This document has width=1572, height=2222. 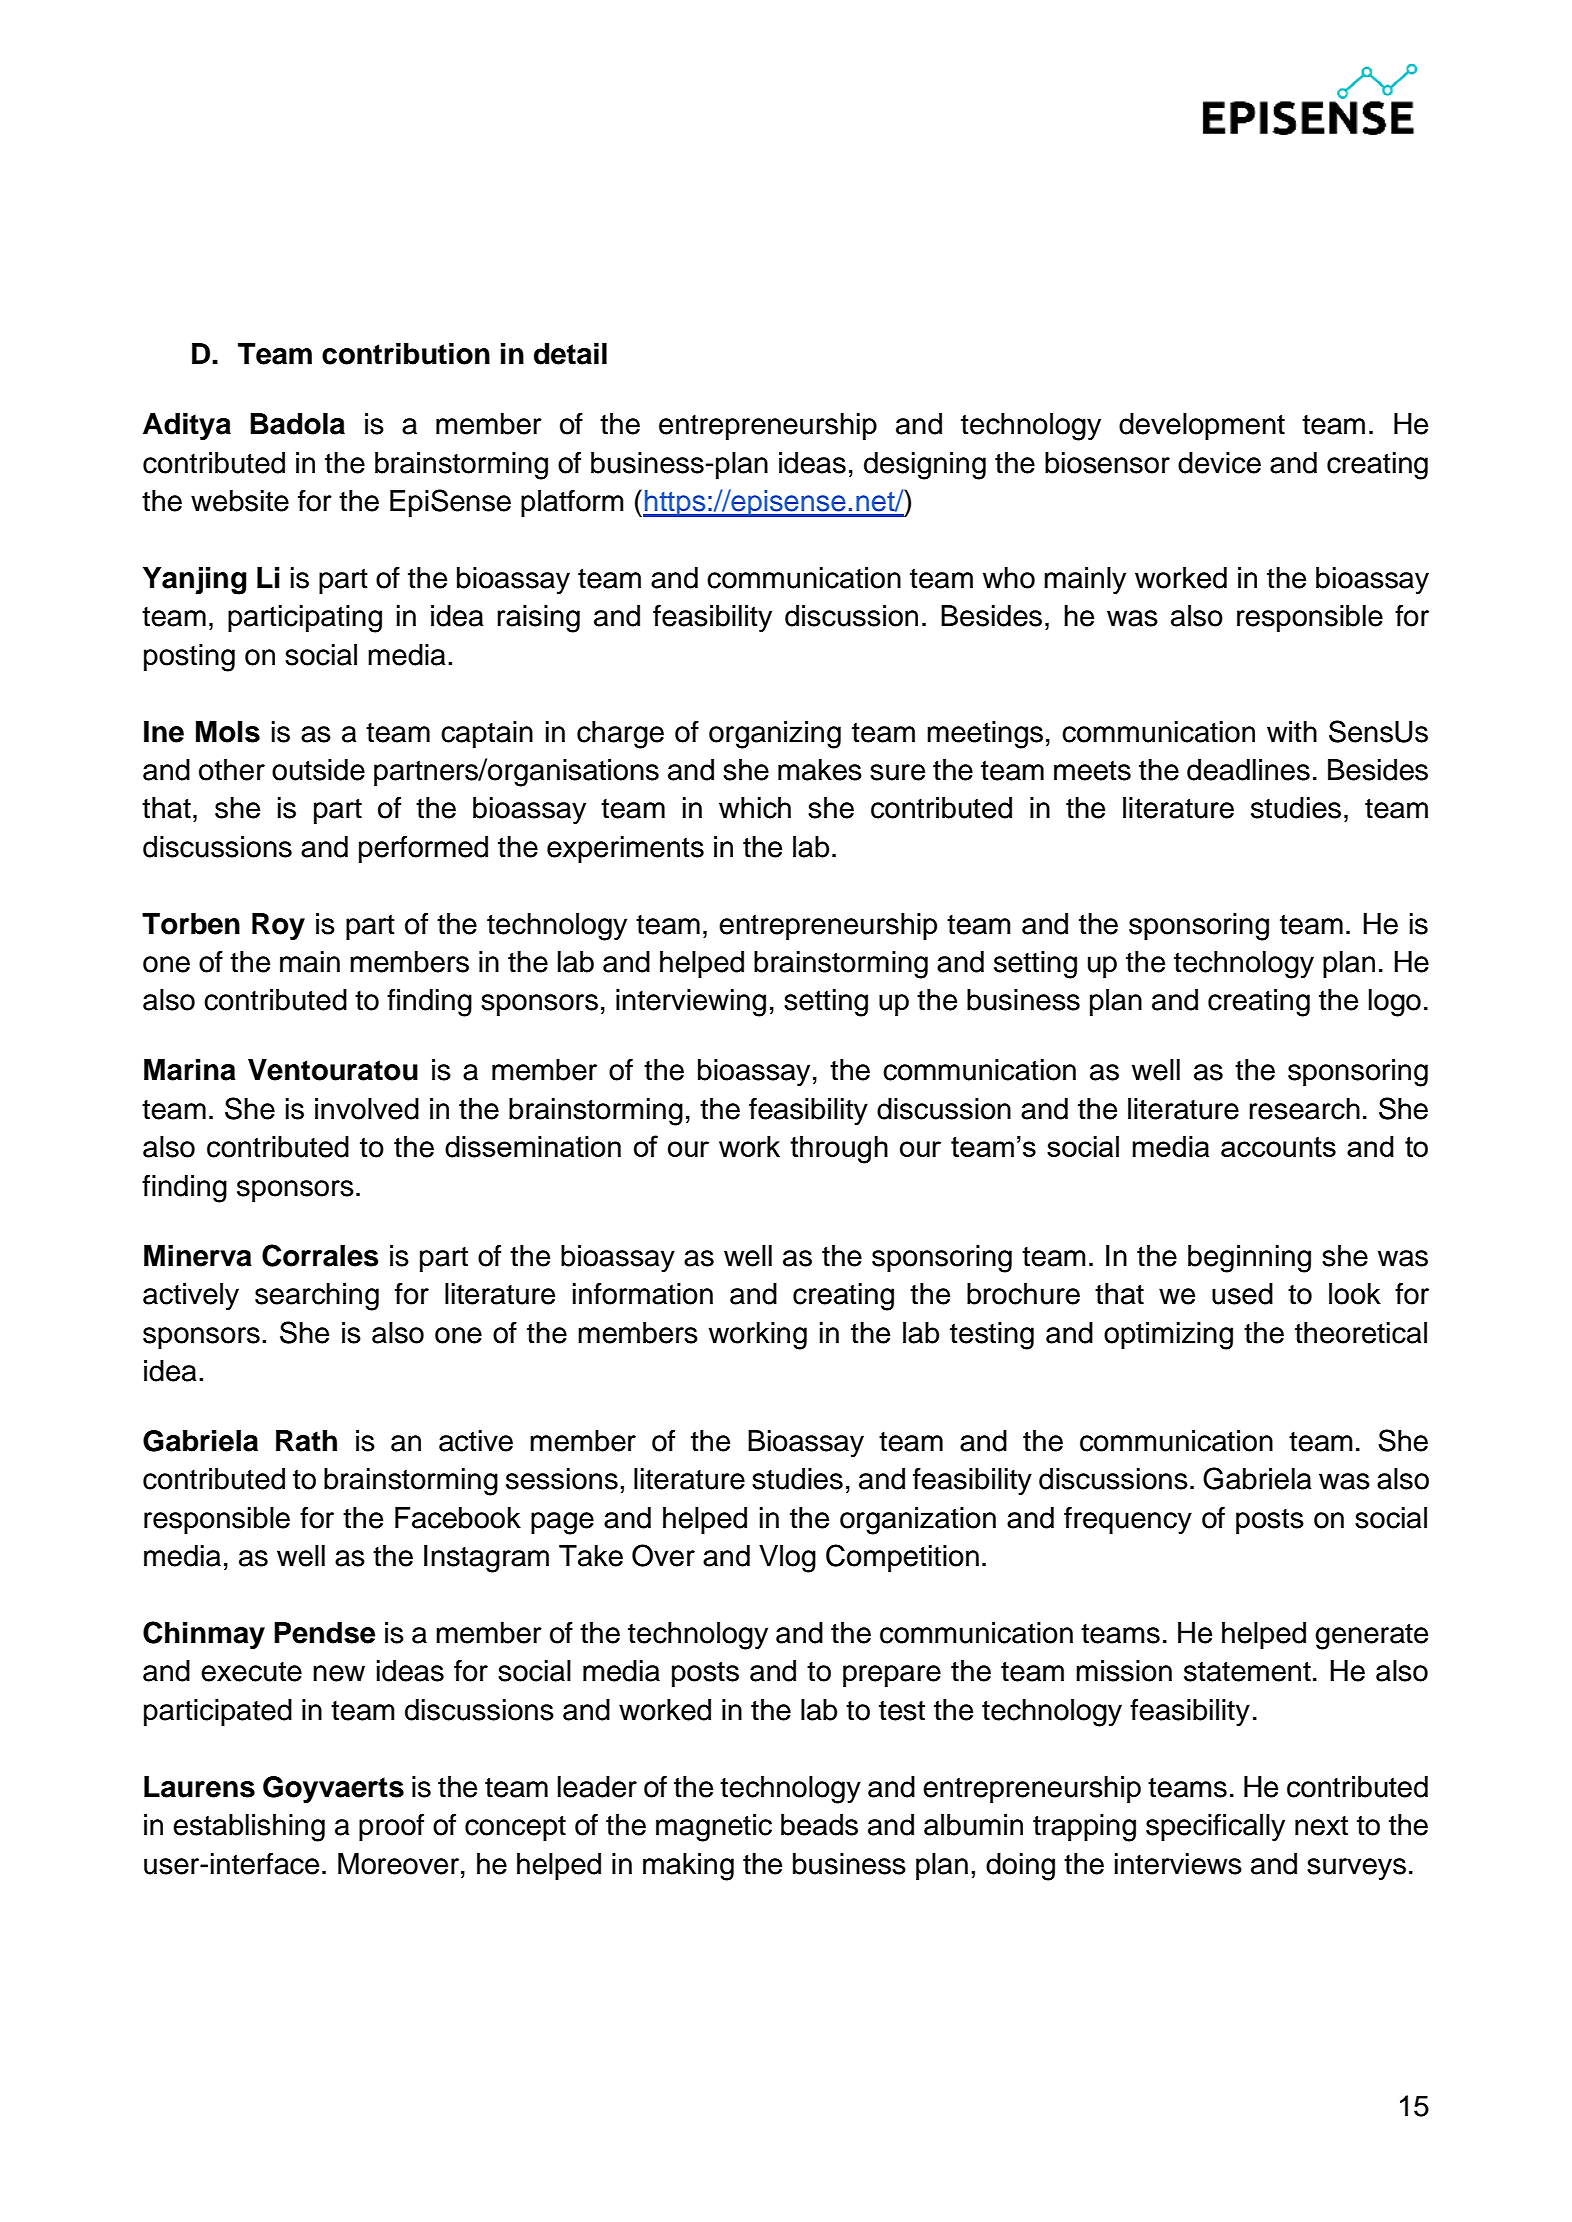 I want to click on optimizing, so click(x=1168, y=1336).
